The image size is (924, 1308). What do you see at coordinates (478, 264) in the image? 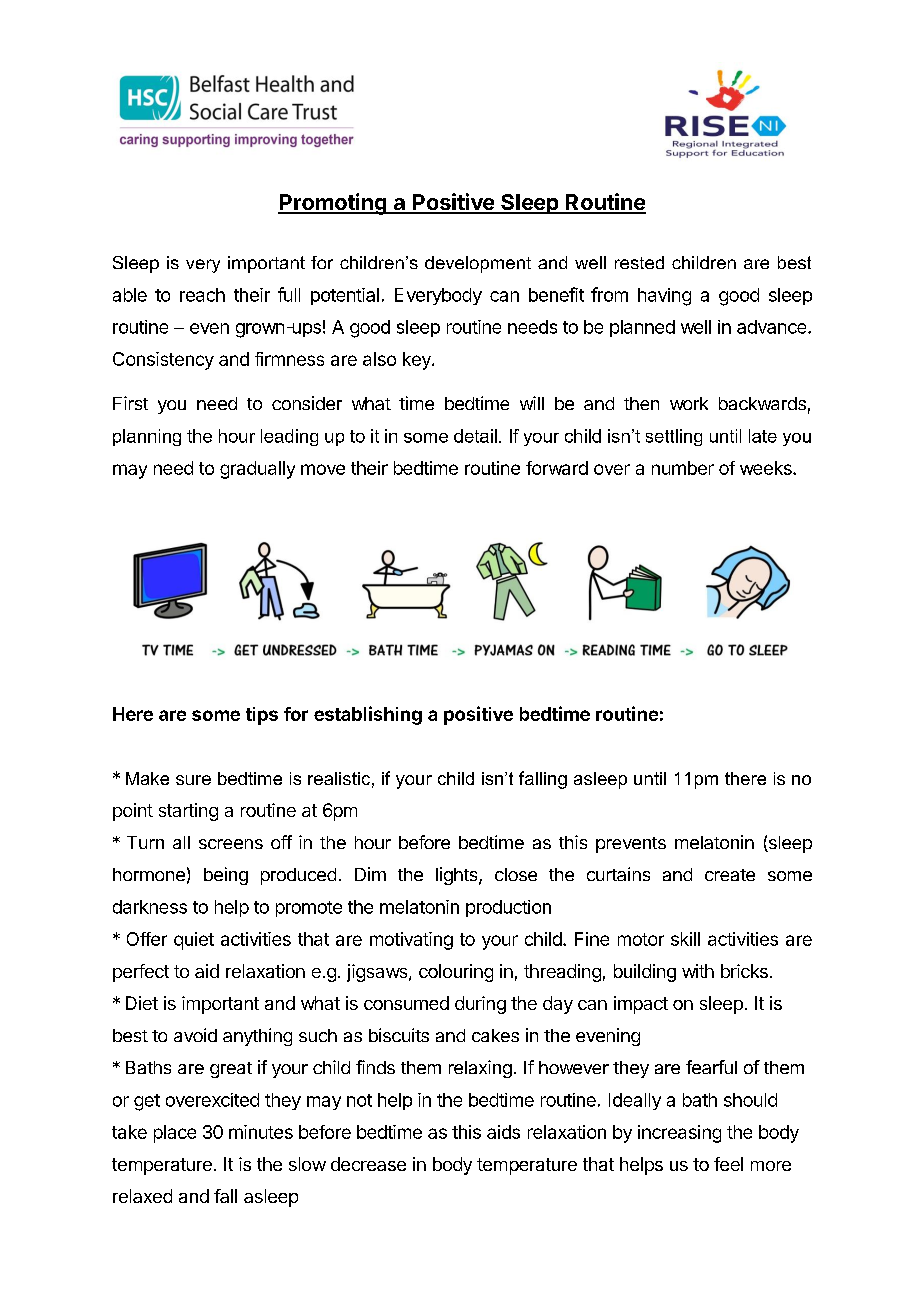
I see `development` at bounding box center [478, 264].
